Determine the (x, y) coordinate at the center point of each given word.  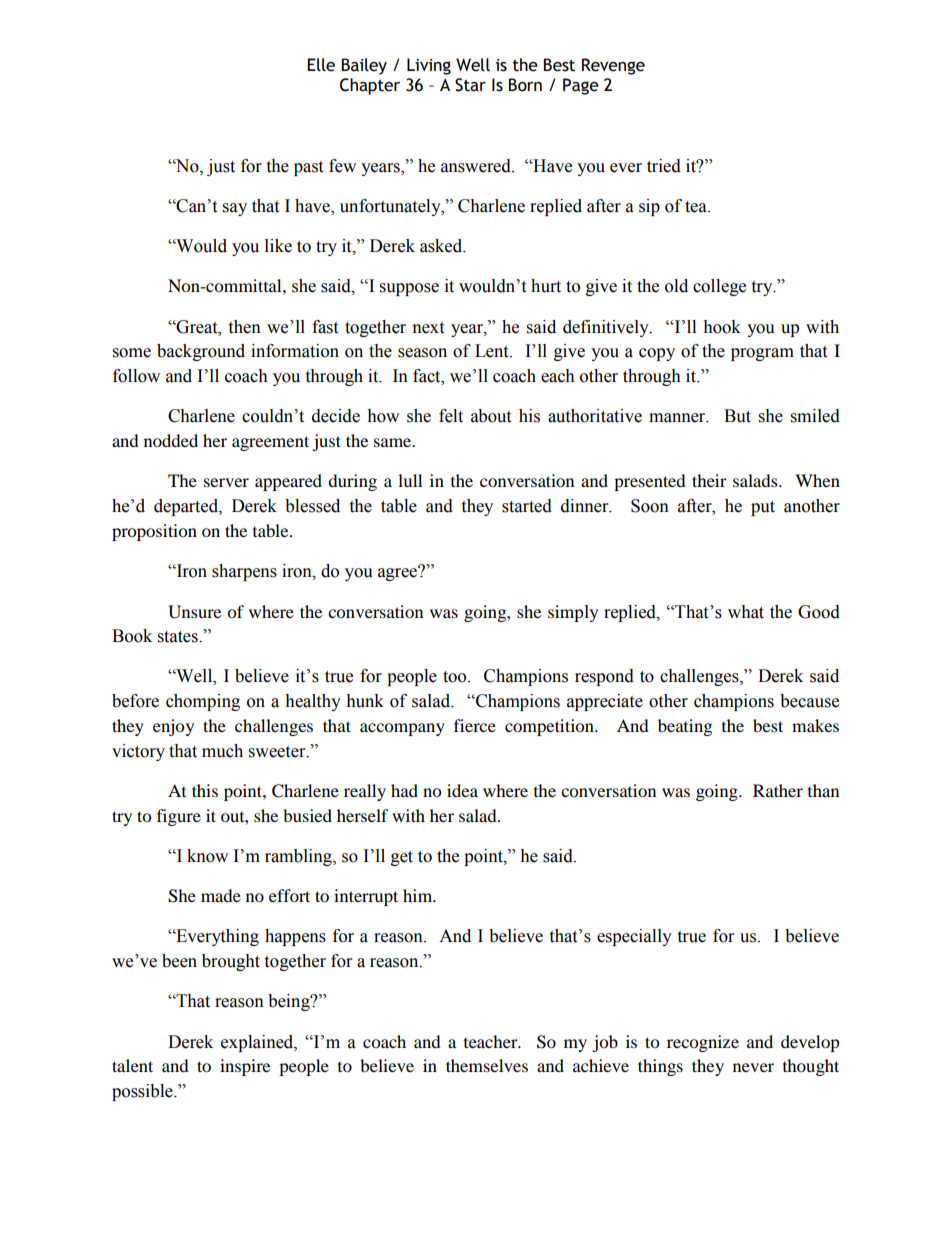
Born (525, 85)
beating (685, 727)
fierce (475, 725)
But (737, 416)
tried (664, 166)
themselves (487, 1065)
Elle (321, 65)
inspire (245, 1067)
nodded (171, 440)
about (491, 416)
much (222, 751)
